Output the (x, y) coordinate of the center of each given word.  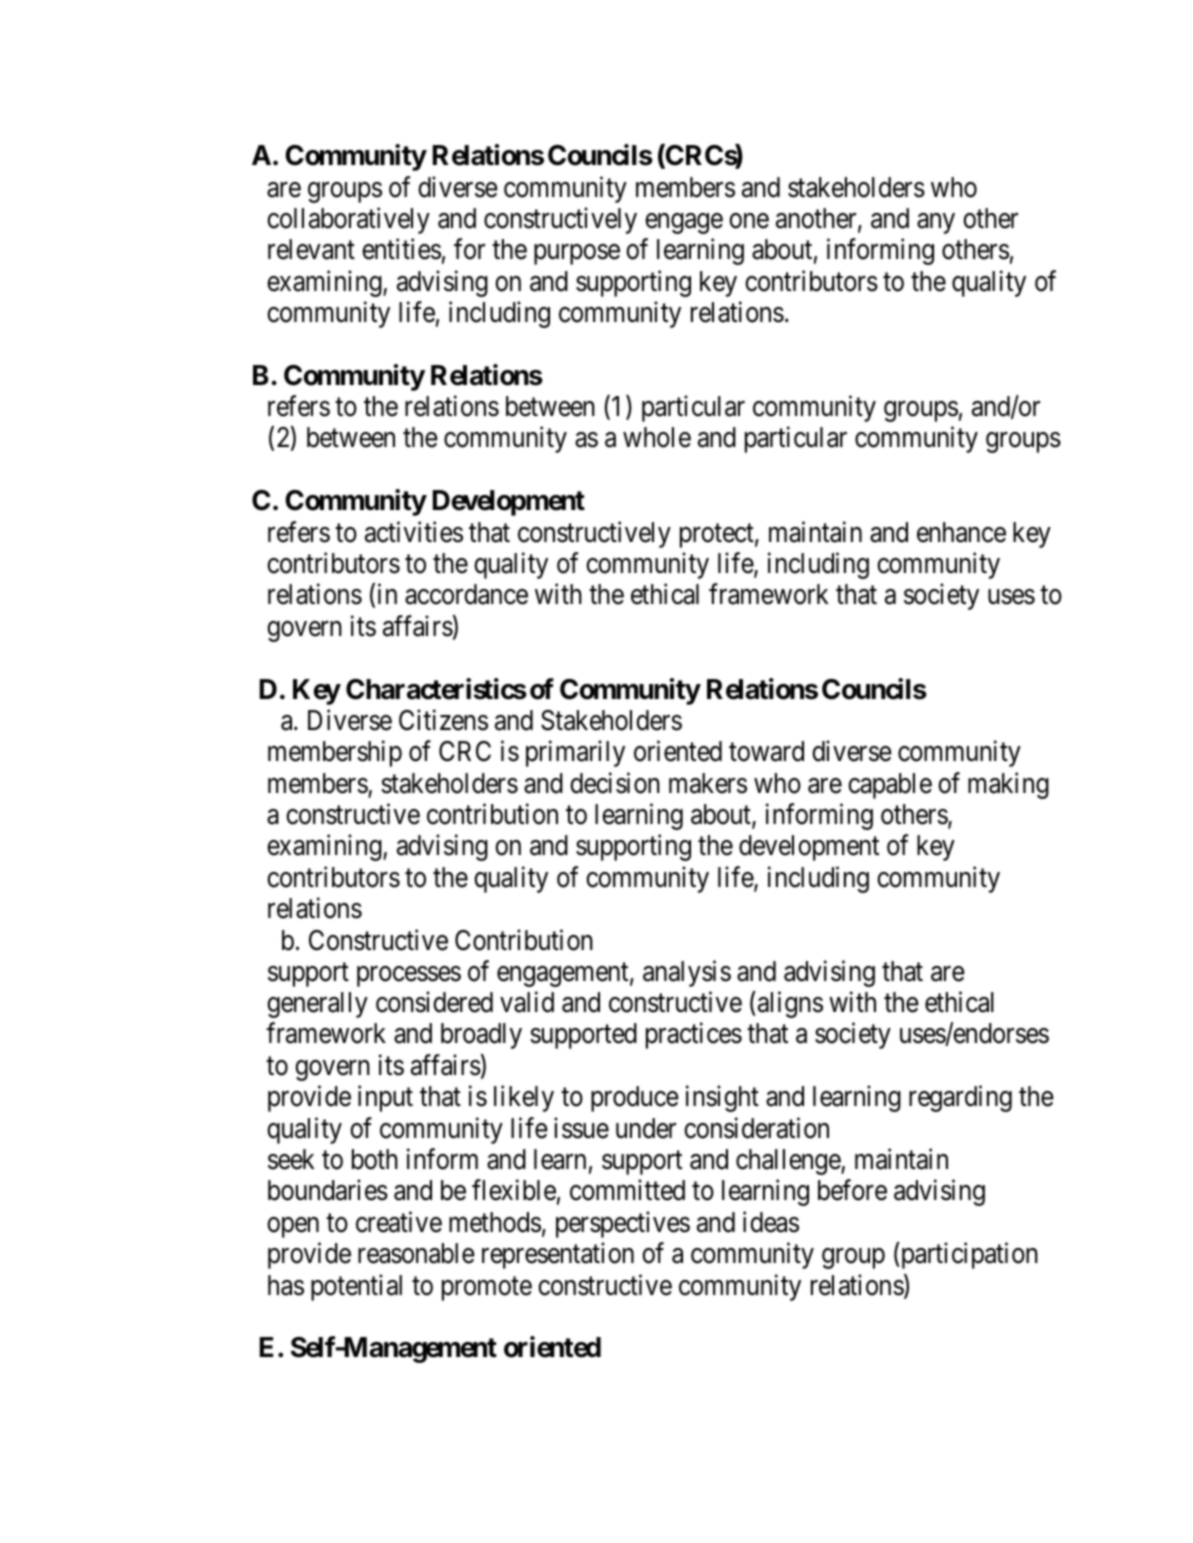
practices (694, 1036)
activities (414, 532)
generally (317, 1005)
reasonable (416, 1253)
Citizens (443, 720)
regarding (960, 1099)
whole (657, 437)
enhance (961, 532)
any (936, 223)
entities (401, 249)
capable (890, 786)
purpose (577, 255)
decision (615, 783)
